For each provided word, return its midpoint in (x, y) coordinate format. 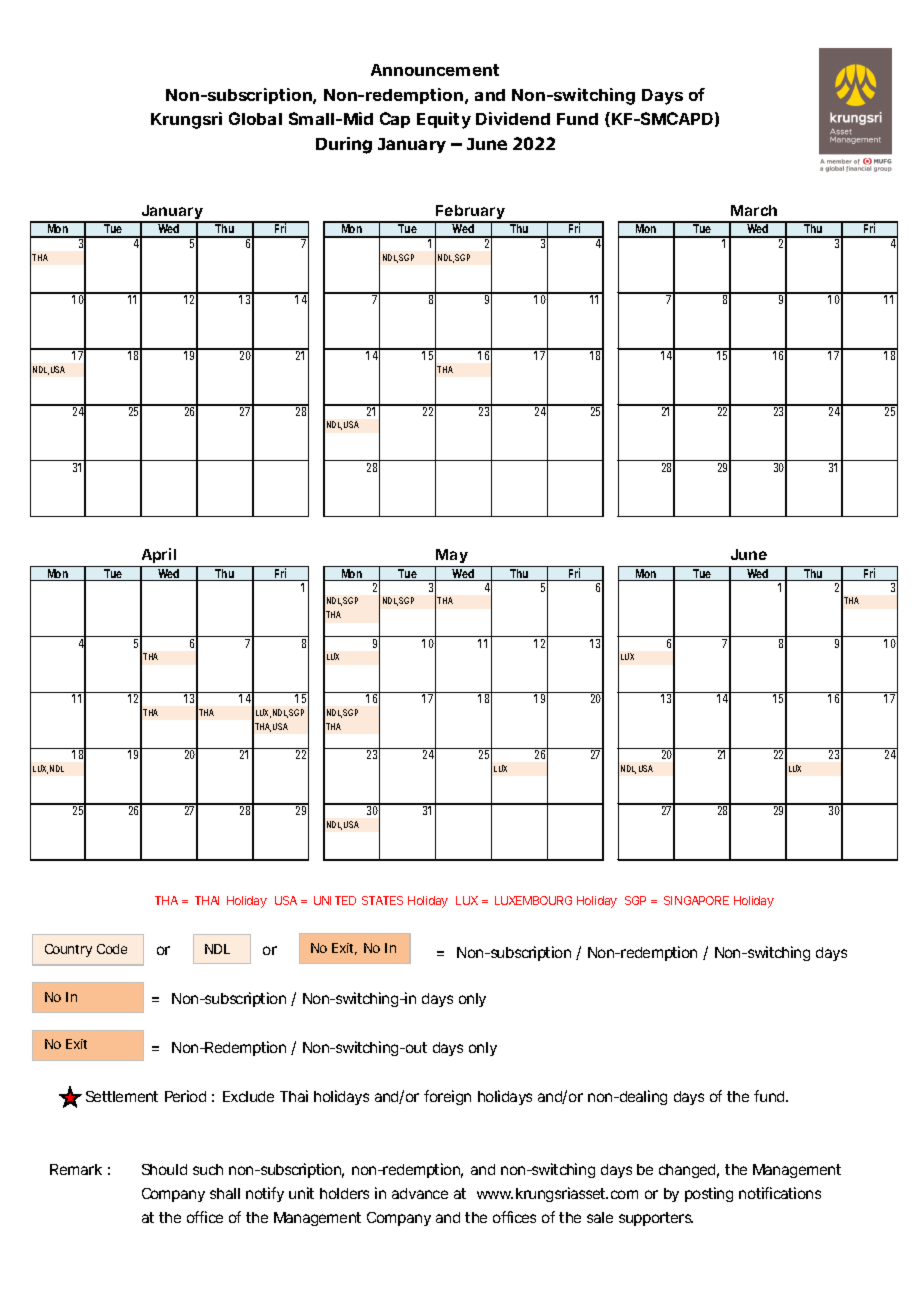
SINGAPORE (696, 900)
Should (164, 1169)
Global (255, 118)
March (754, 210)
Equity (444, 120)
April (158, 557)
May (452, 558)
